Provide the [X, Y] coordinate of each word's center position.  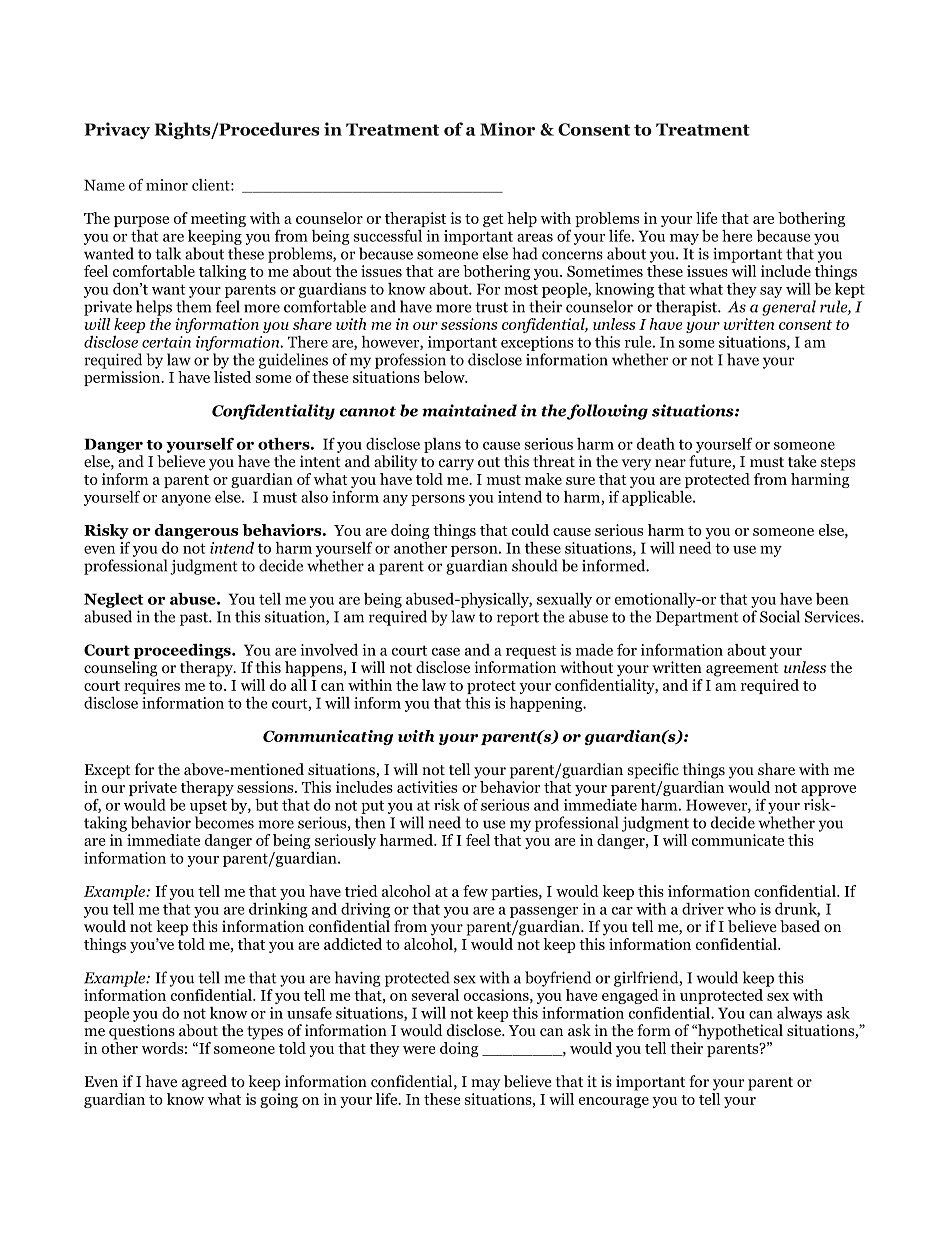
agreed [204, 1083]
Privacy [117, 130]
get [493, 220]
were [419, 1050]
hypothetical [739, 1032]
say [771, 292]
